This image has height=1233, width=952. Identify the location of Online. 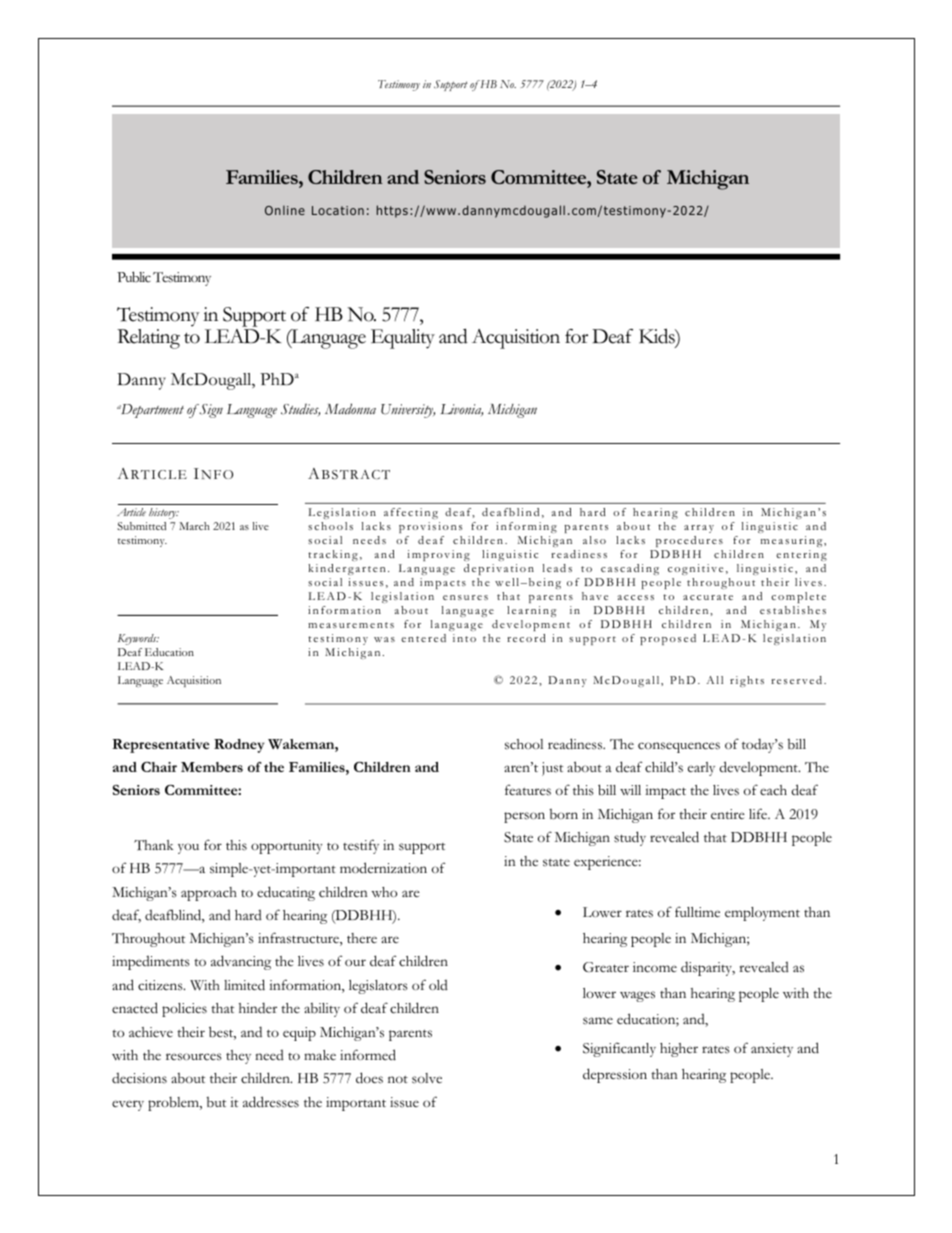
(285, 210).
